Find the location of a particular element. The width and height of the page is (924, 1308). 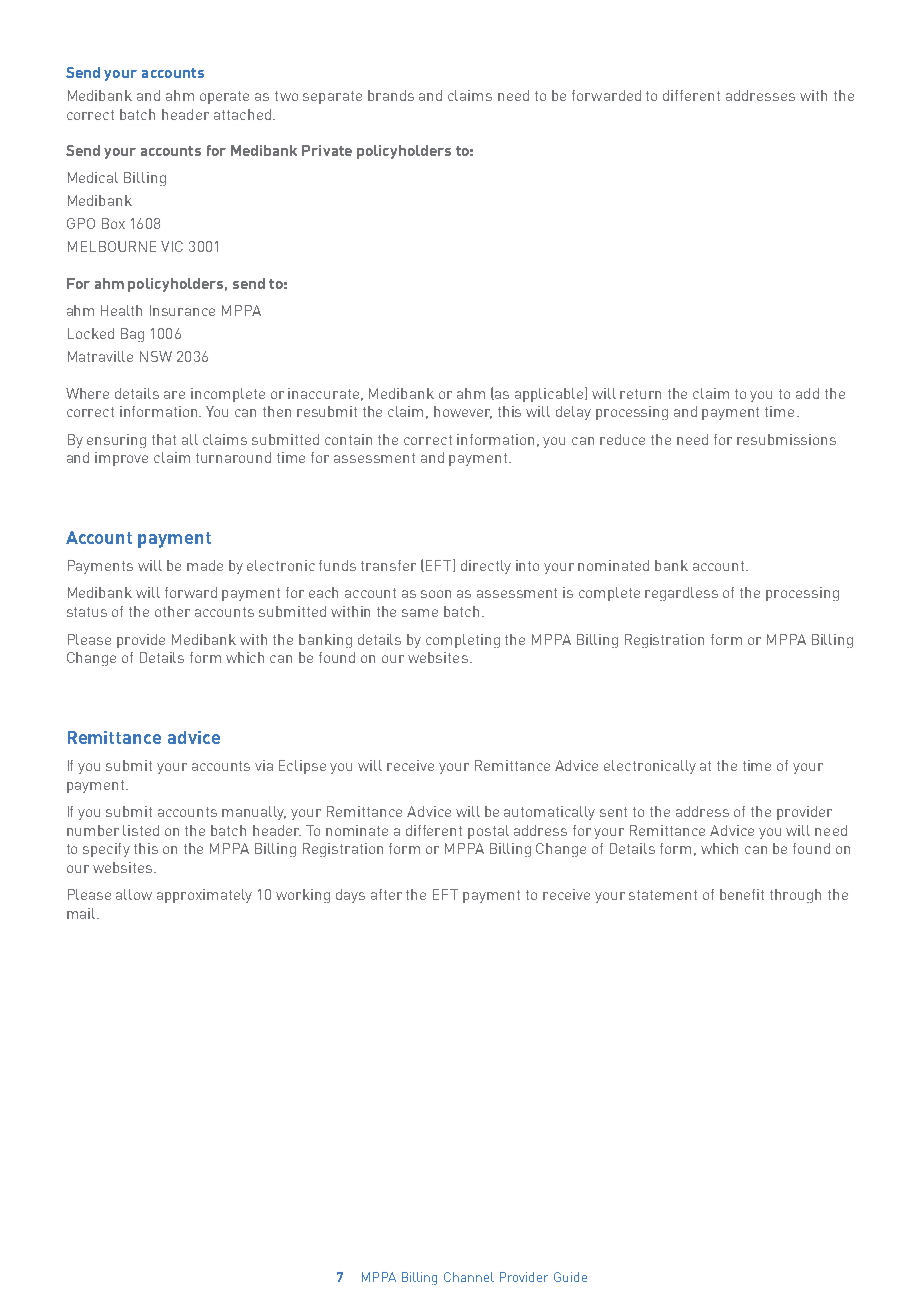

operate is located at coordinates (224, 97).
